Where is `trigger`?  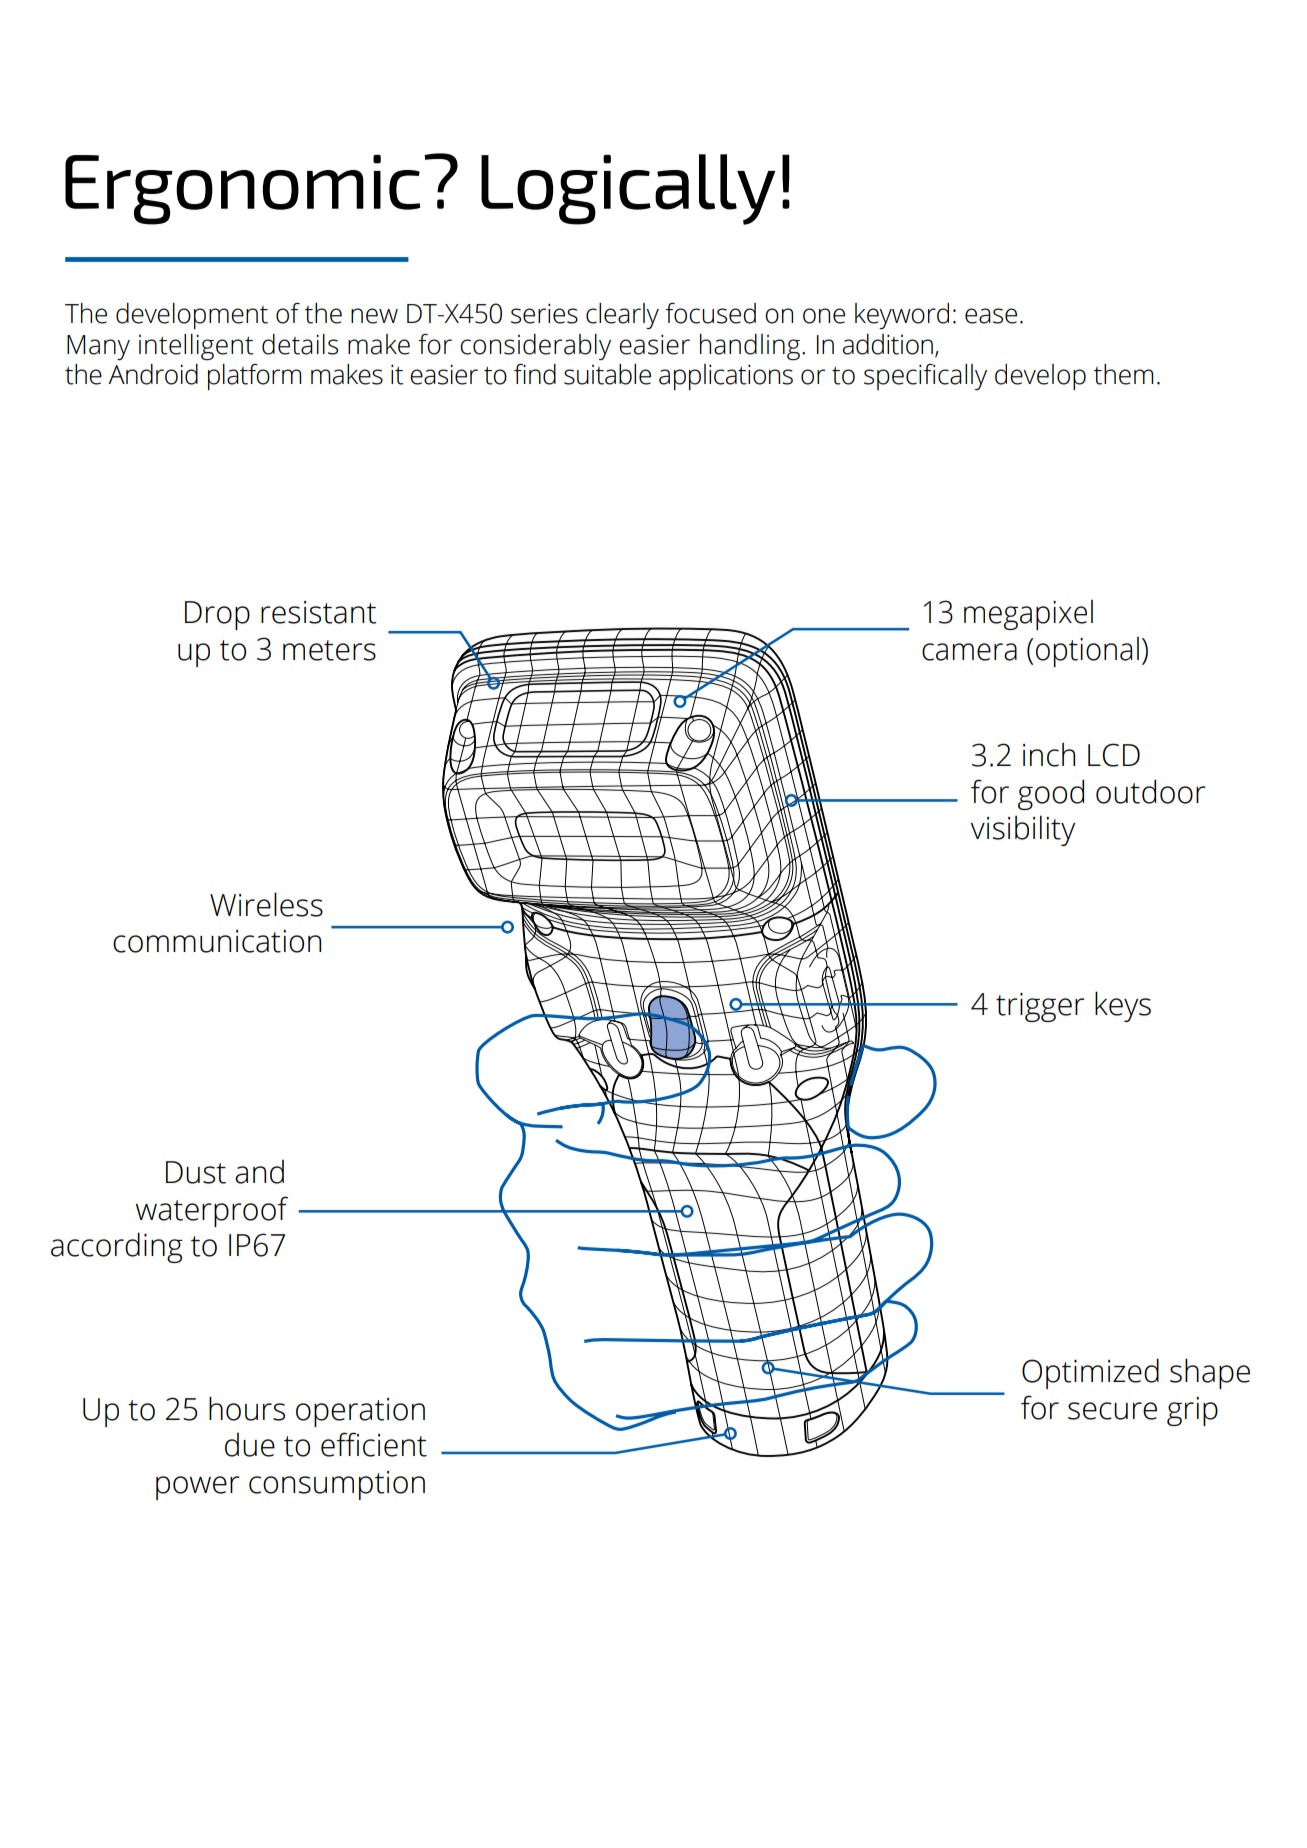
trigger is located at coordinates (1040, 1007).
